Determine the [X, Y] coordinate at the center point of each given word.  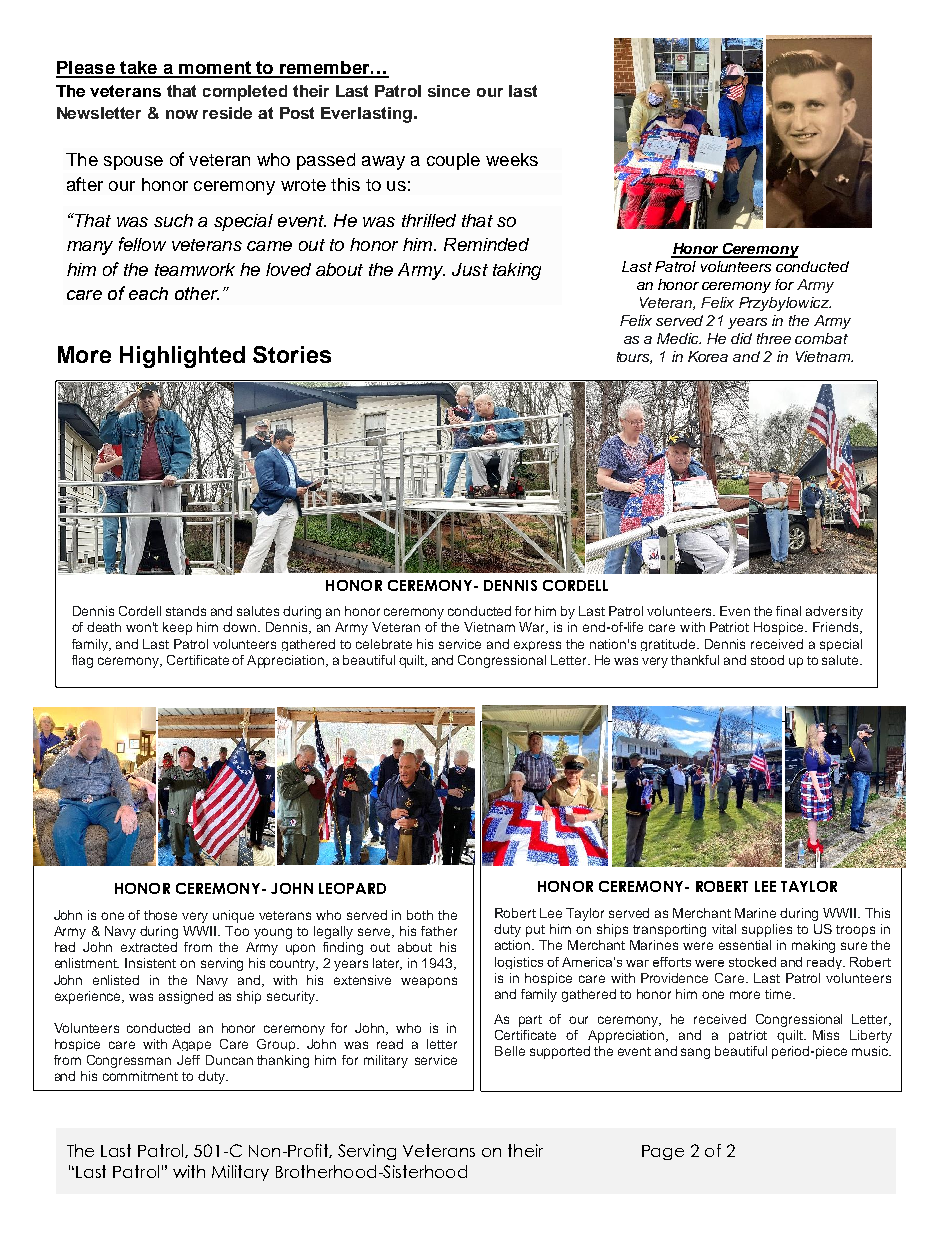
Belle [510, 1051]
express [537, 646]
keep [177, 628]
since [449, 91]
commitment [140, 1076]
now [182, 114]
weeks [512, 159]
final [788, 611]
